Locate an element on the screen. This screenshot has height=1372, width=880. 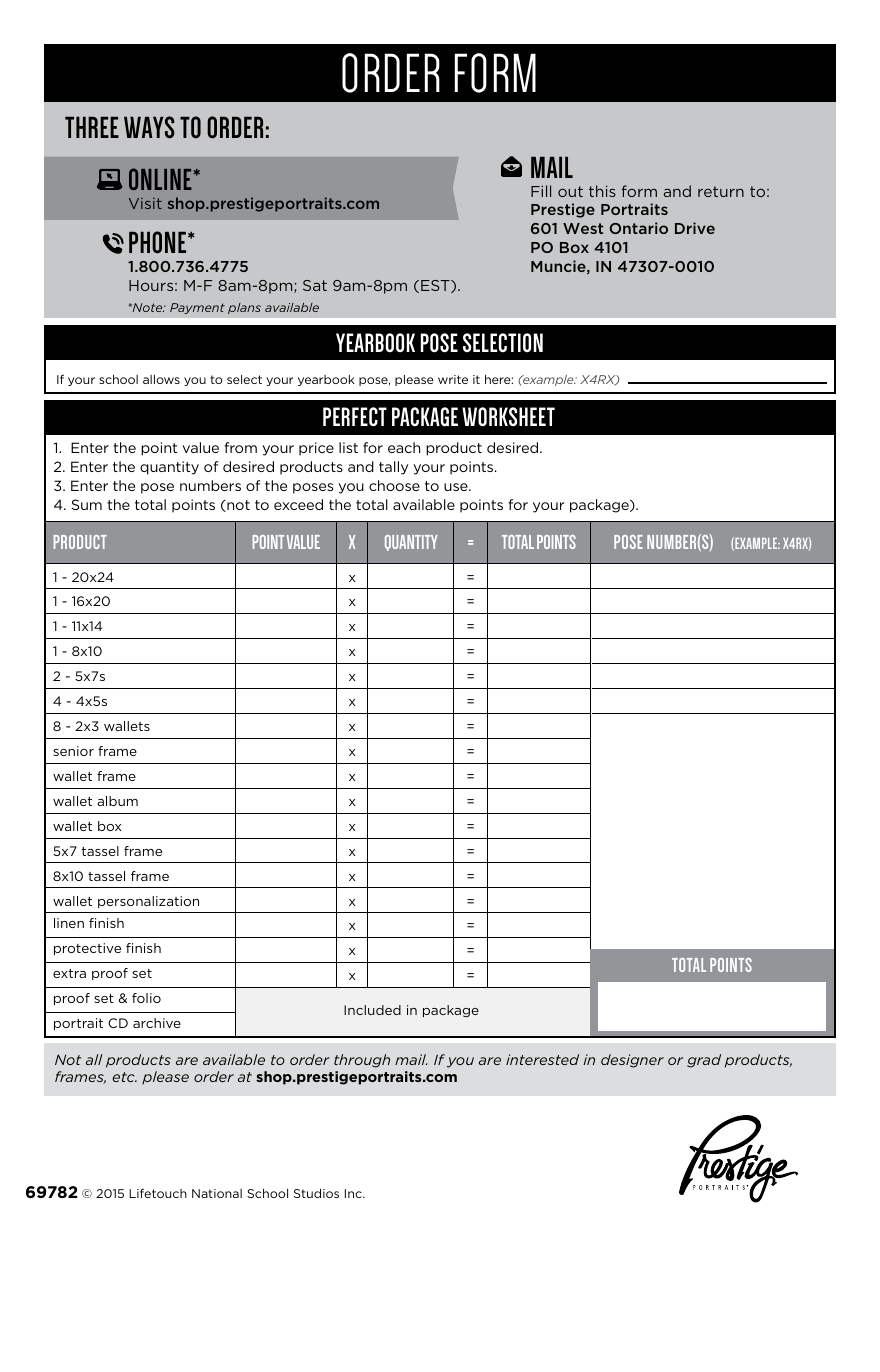
senior is located at coordinates (73, 751).
